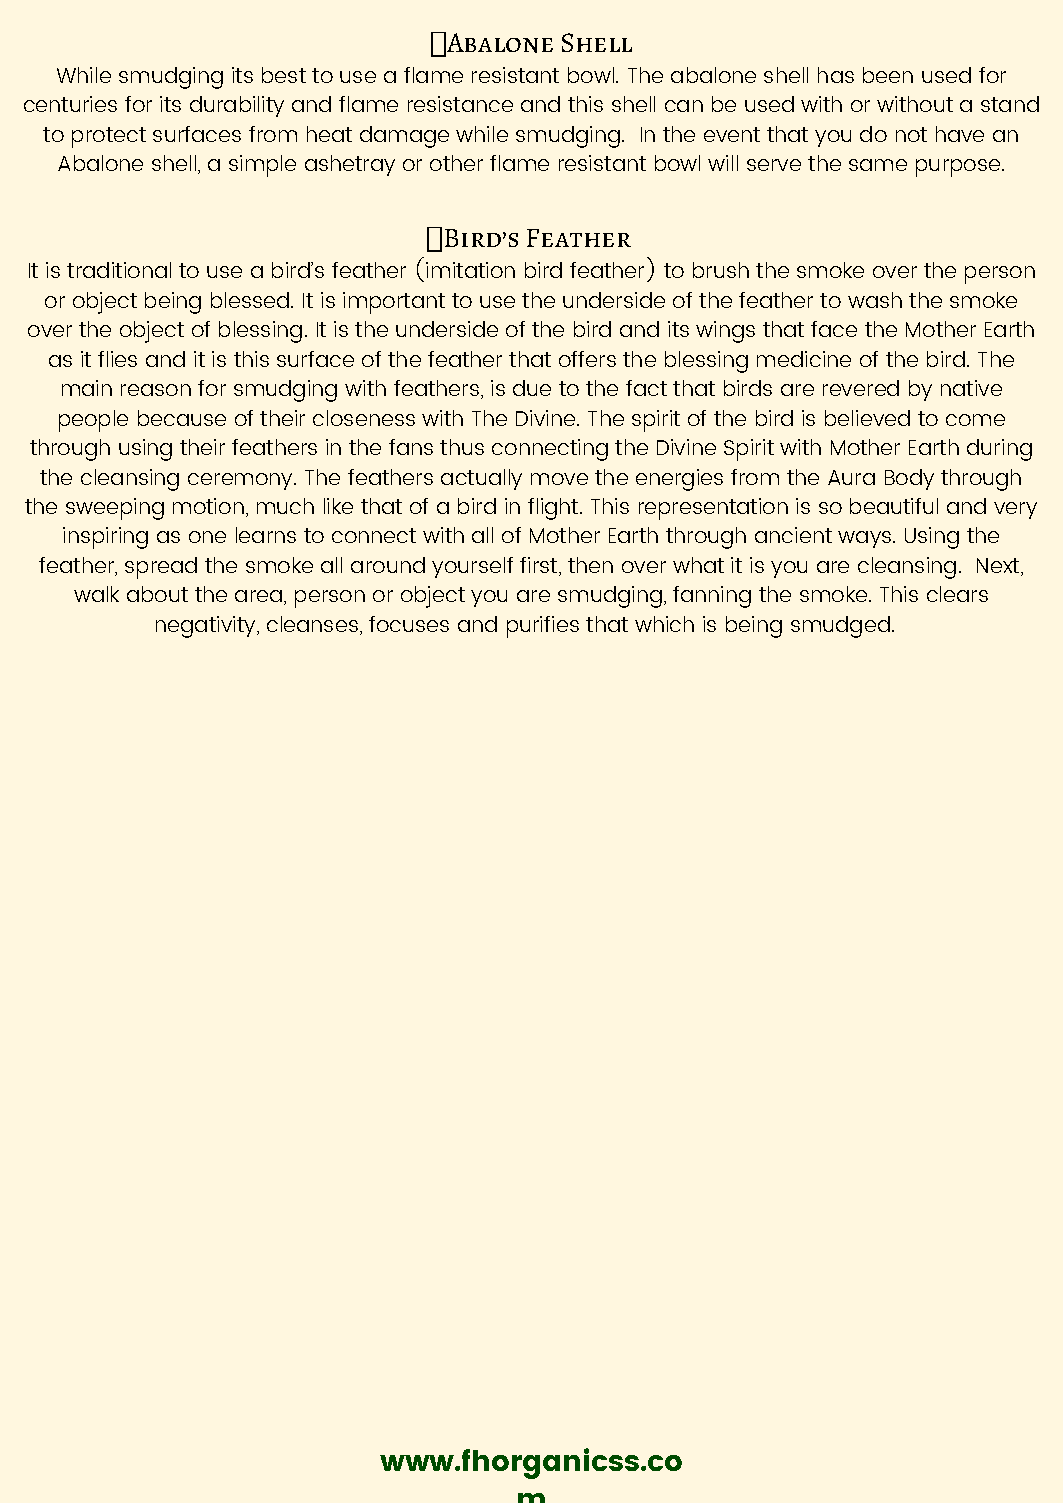  What do you see at coordinates (959, 168) in the screenshot?
I see `purpose` at bounding box center [959, 168].
